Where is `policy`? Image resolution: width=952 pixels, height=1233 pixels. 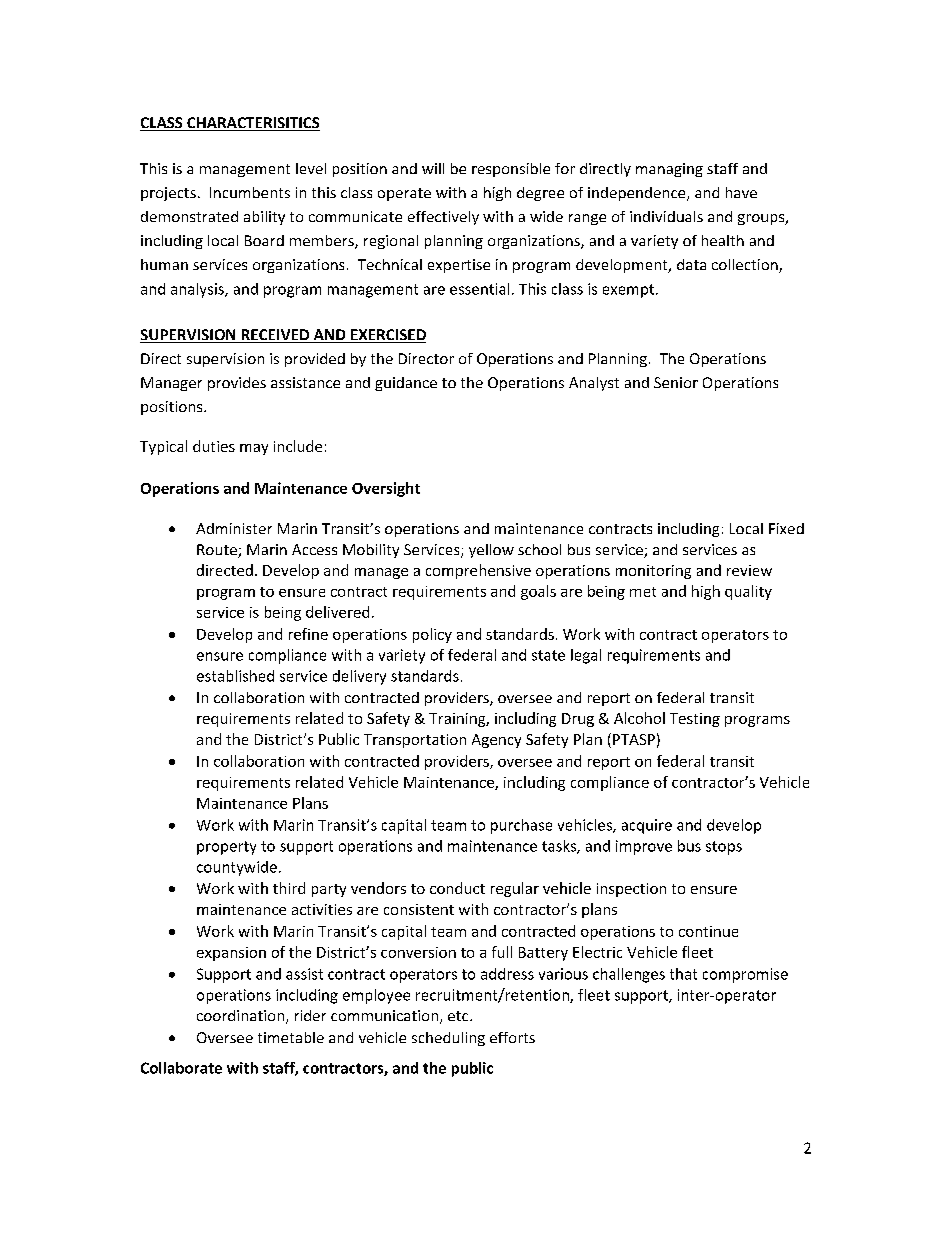 policy is located at coordinates (432, 635).
